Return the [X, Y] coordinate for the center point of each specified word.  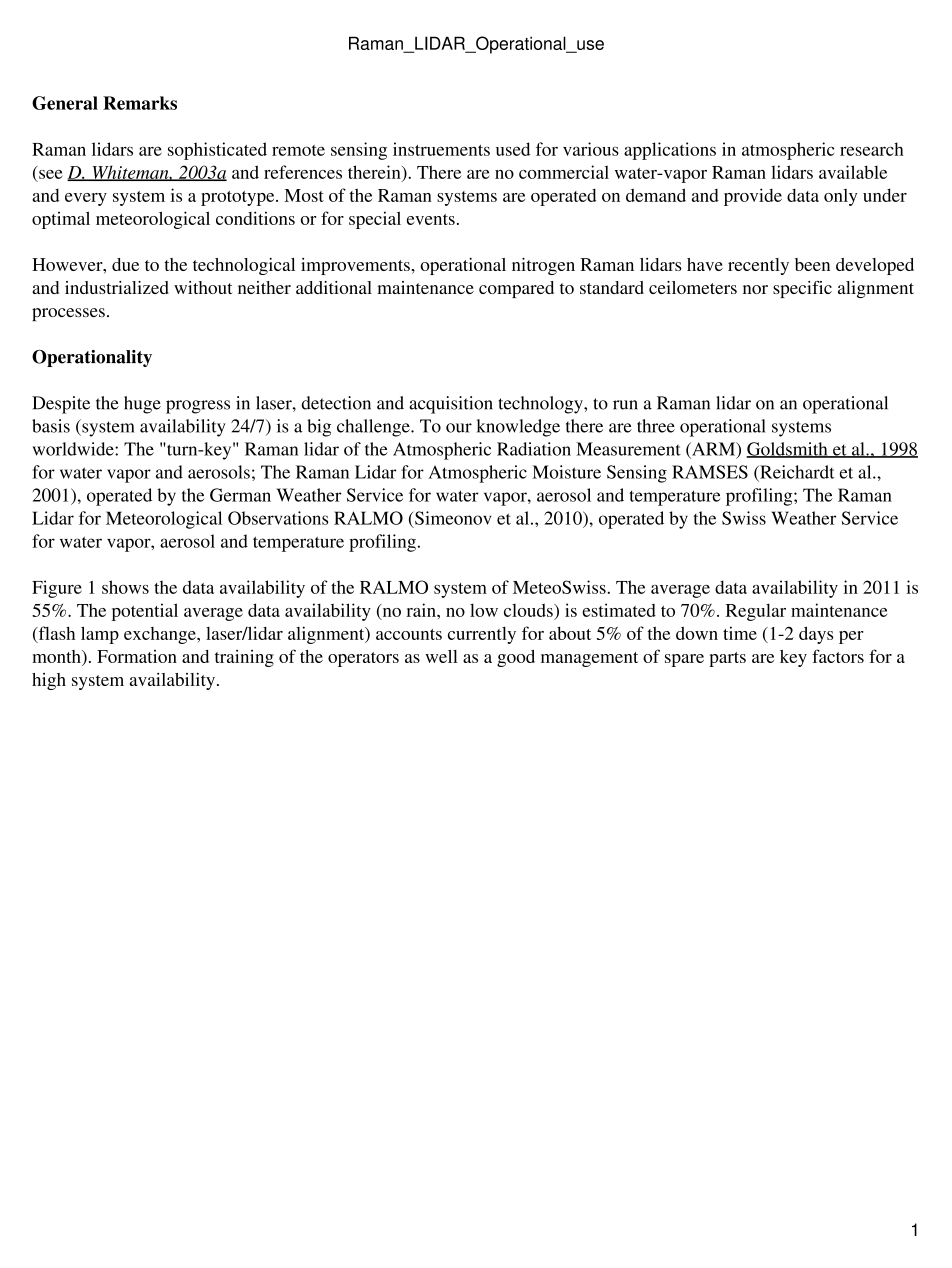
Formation [137, 656]
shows [125, 587]
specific [802, 289]
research [872, 149]
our [459, 428]
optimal [61, 220]
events [431, 219]
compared [516, 289]
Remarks [140, 103]
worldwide [74, 449]
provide [753, 197]
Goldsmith [788, 450]
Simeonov [452, 518]
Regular [756, 612]
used [513, 149]
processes [68, 314]
